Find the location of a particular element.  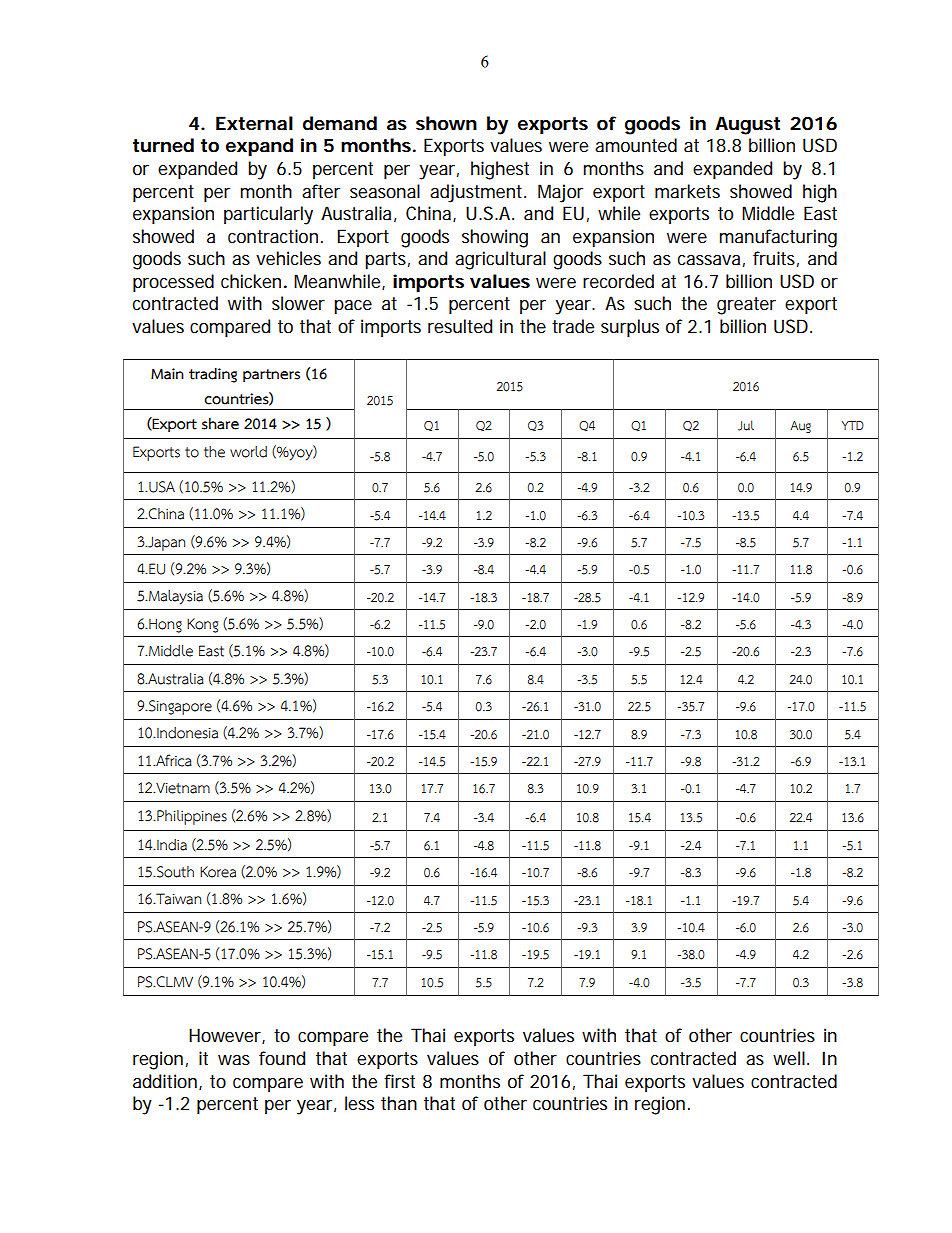

well is located at coordinates (789, 1058).
